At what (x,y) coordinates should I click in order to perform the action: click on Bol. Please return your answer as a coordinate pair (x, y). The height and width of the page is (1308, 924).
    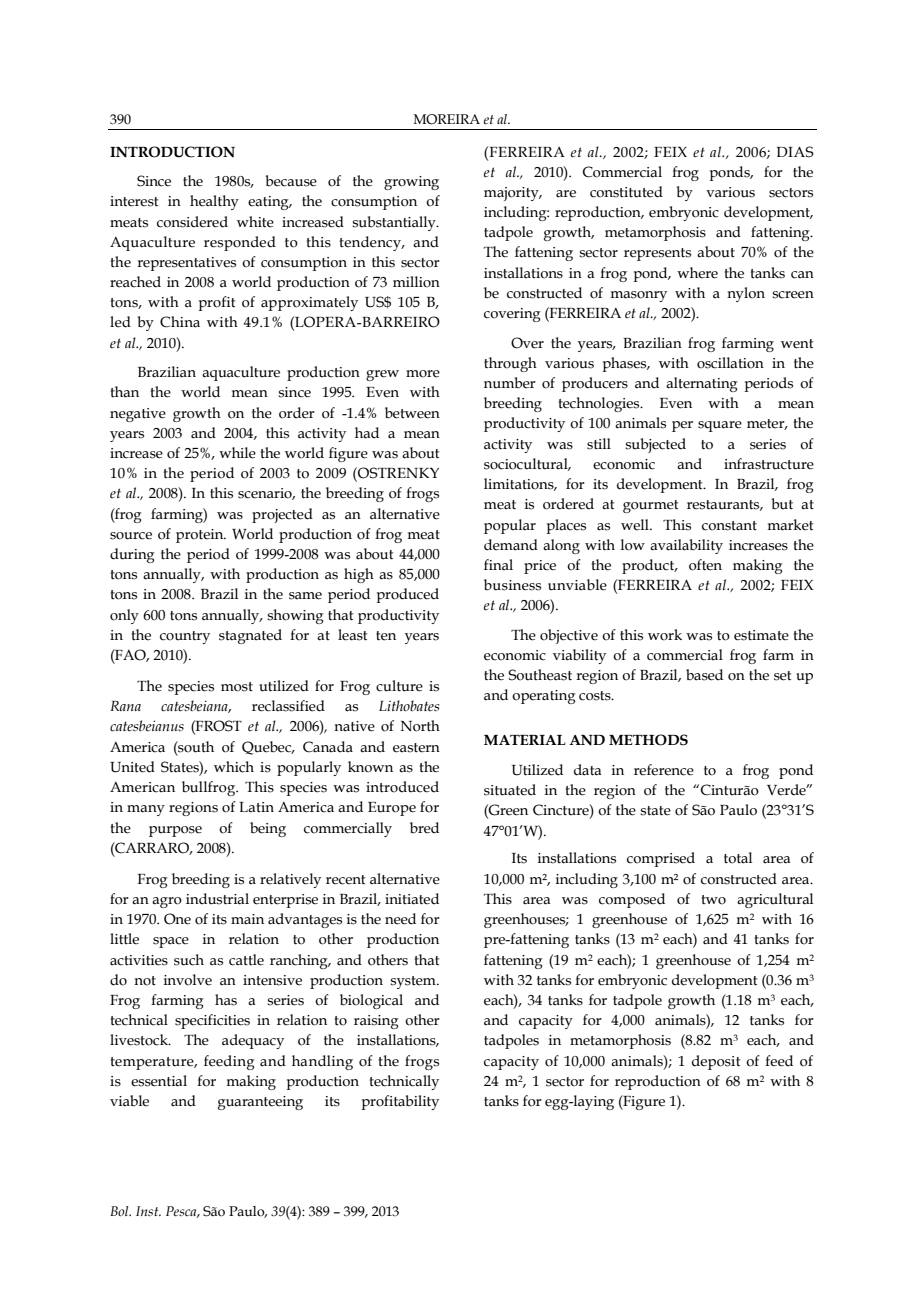
    Looking at the image, I should click on (120, 1211).
